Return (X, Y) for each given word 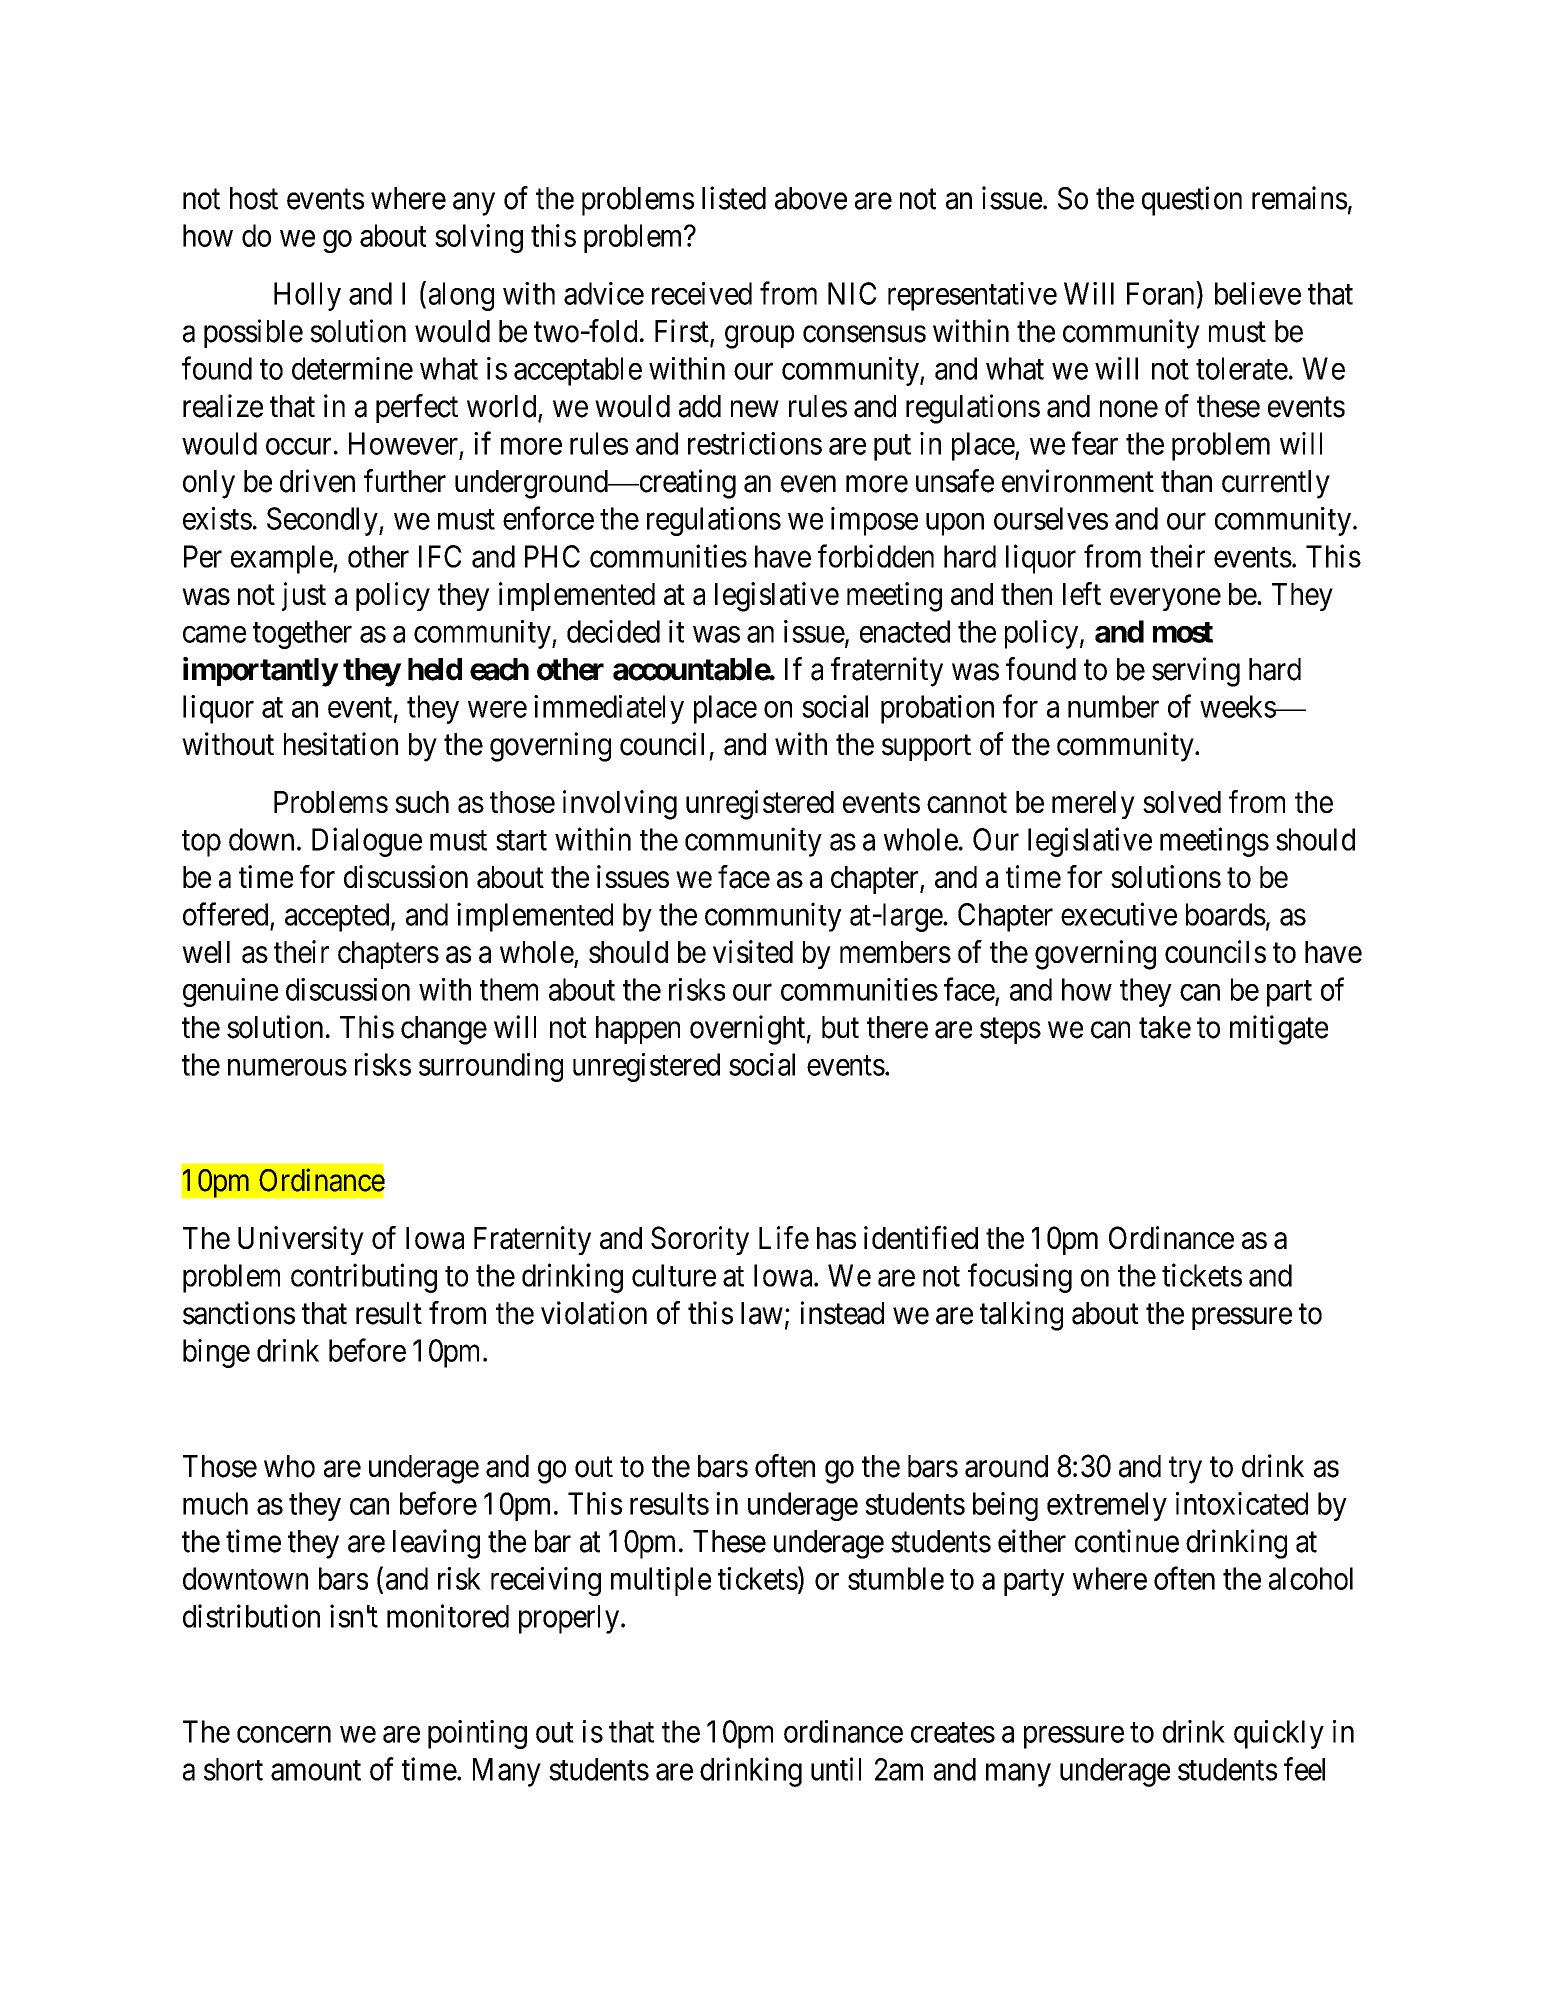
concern (284, 1734)
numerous (287, 1067)
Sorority (700, 1240)
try (1185, 1470)
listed (734, 198)
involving (620, 805)
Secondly (323, 521)
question (1192, 201)
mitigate (1279, 1030)
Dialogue (367, 842)
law (762, 1313)
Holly (307, 296)
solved (1182, 802)
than (1186, 481)
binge (216, 1353)
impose (874, 521)
